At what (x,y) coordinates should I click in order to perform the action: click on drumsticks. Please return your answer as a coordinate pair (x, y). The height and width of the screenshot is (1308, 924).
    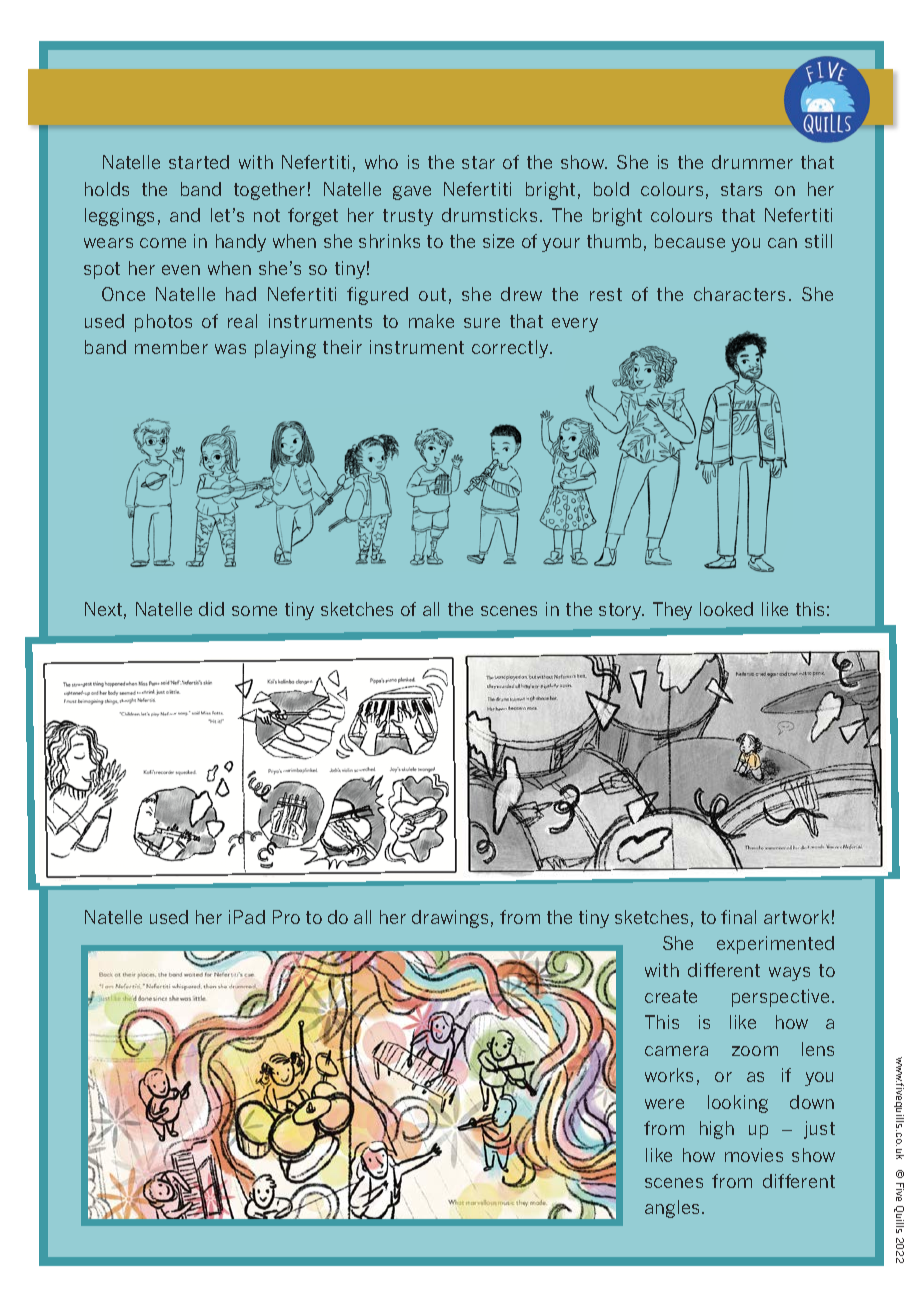
    Looking at the image, I should click on (489, 215).
